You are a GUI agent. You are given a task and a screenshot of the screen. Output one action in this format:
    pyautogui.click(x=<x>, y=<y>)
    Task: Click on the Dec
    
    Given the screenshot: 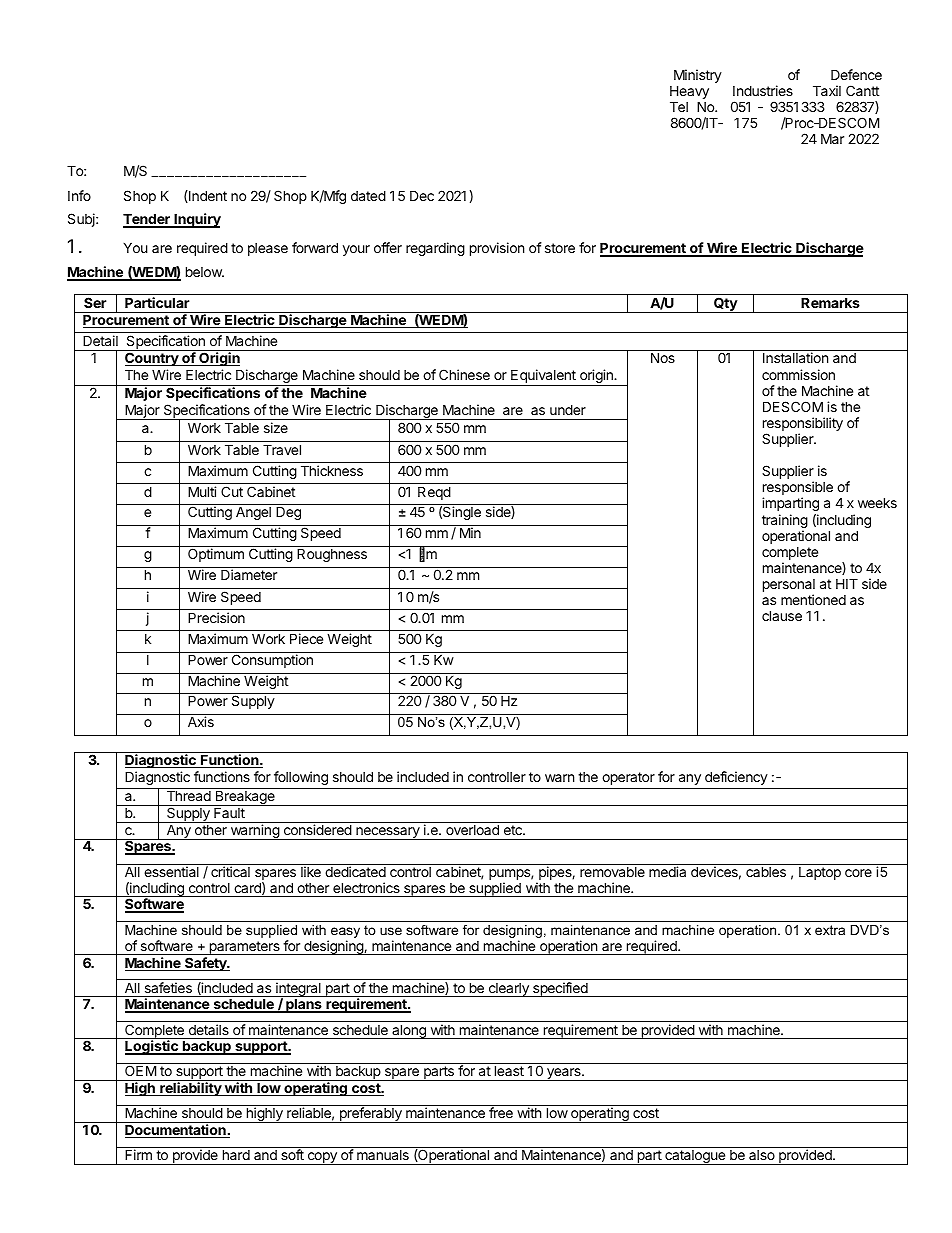 What is the action you would take?
    pyautogui.click(x=422, y=195)
